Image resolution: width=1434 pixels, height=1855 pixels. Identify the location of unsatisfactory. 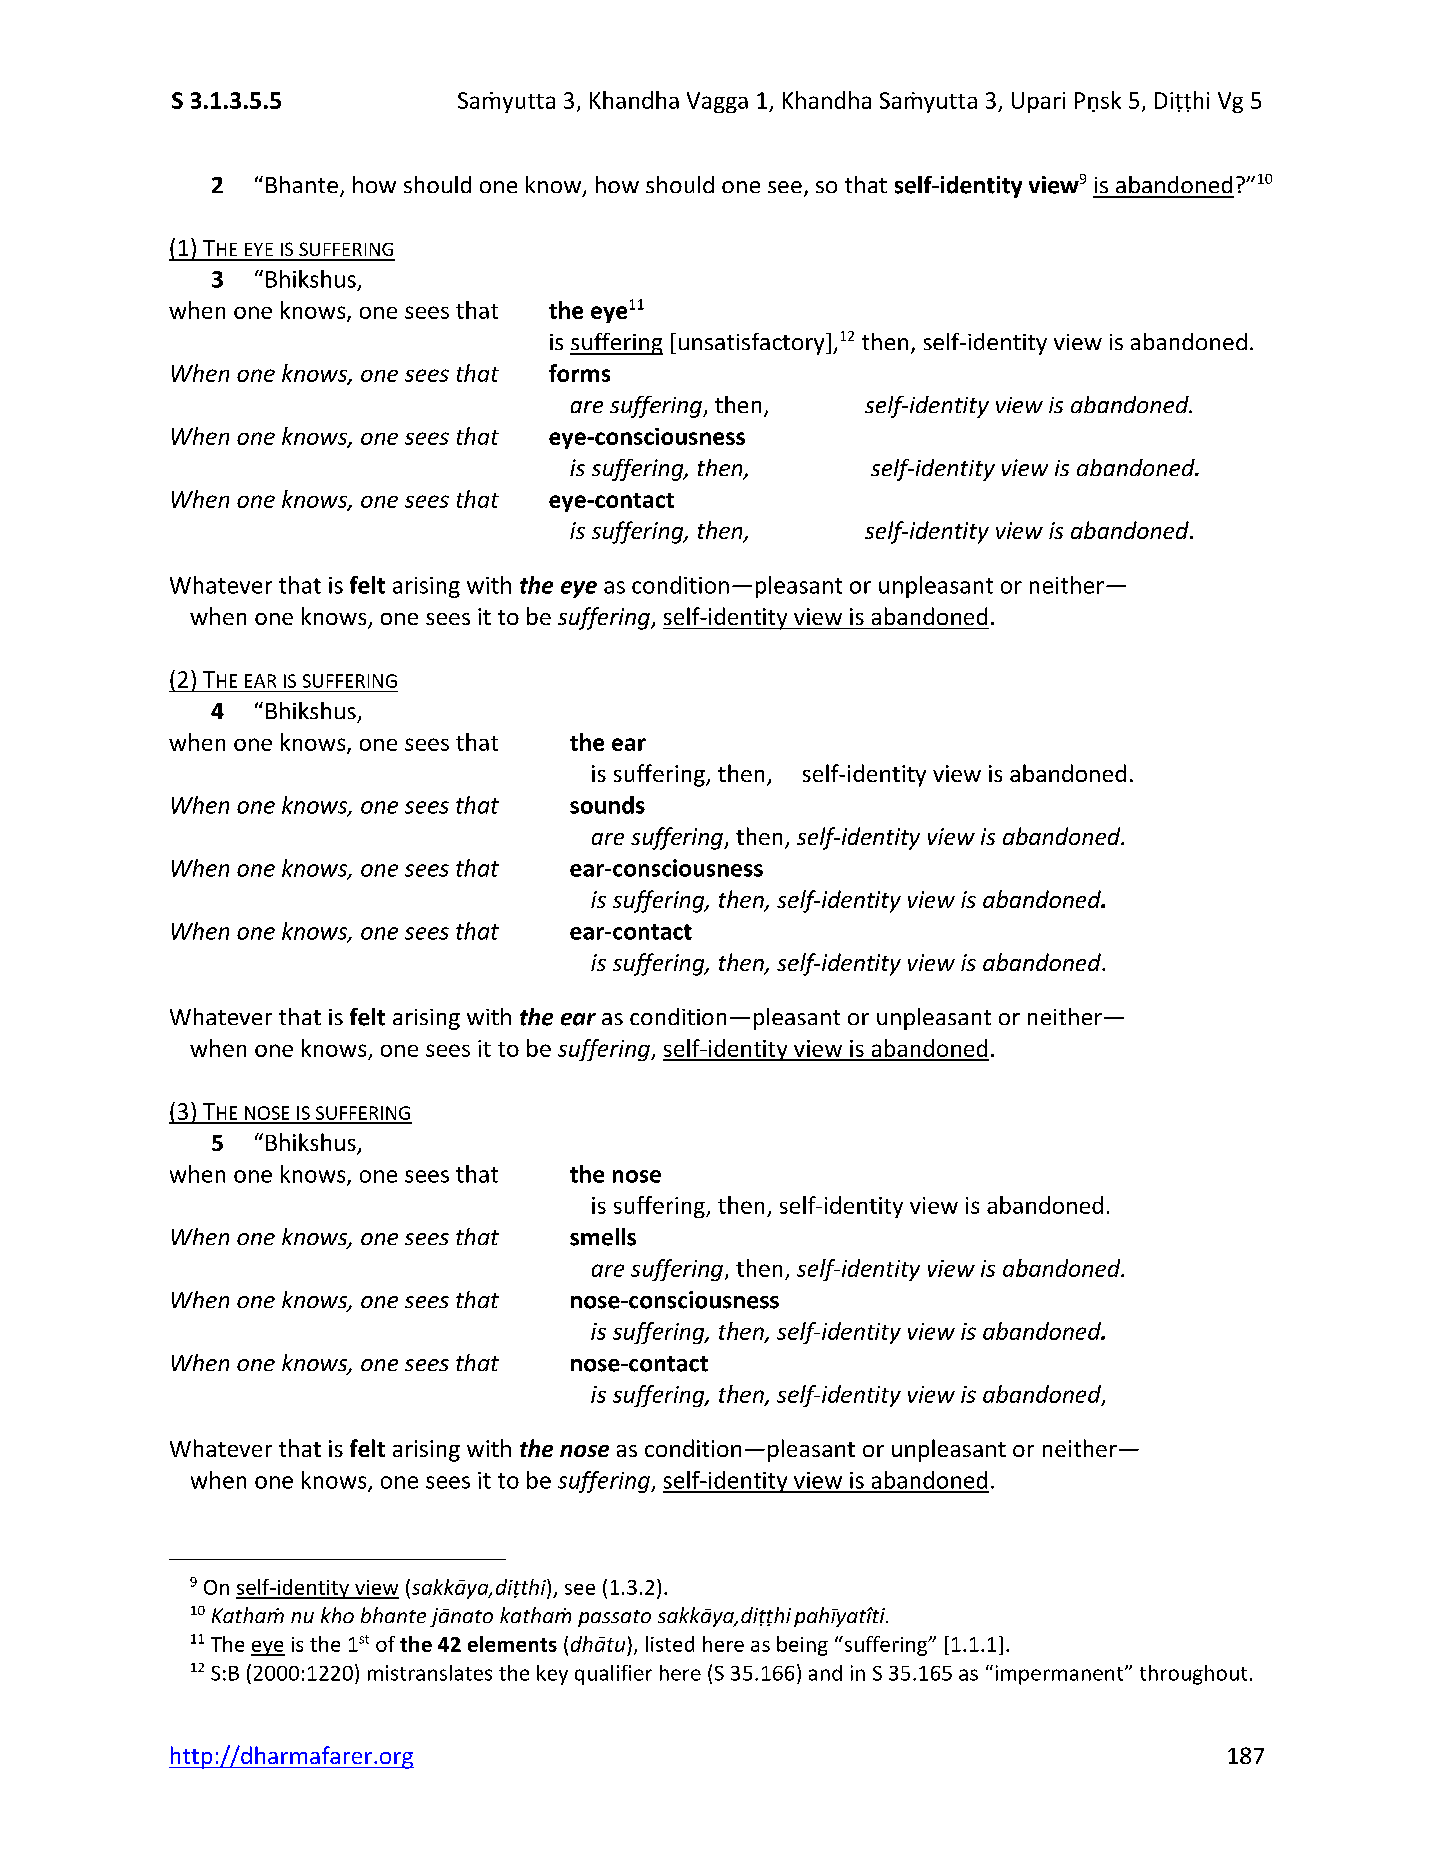
(753, 344).
